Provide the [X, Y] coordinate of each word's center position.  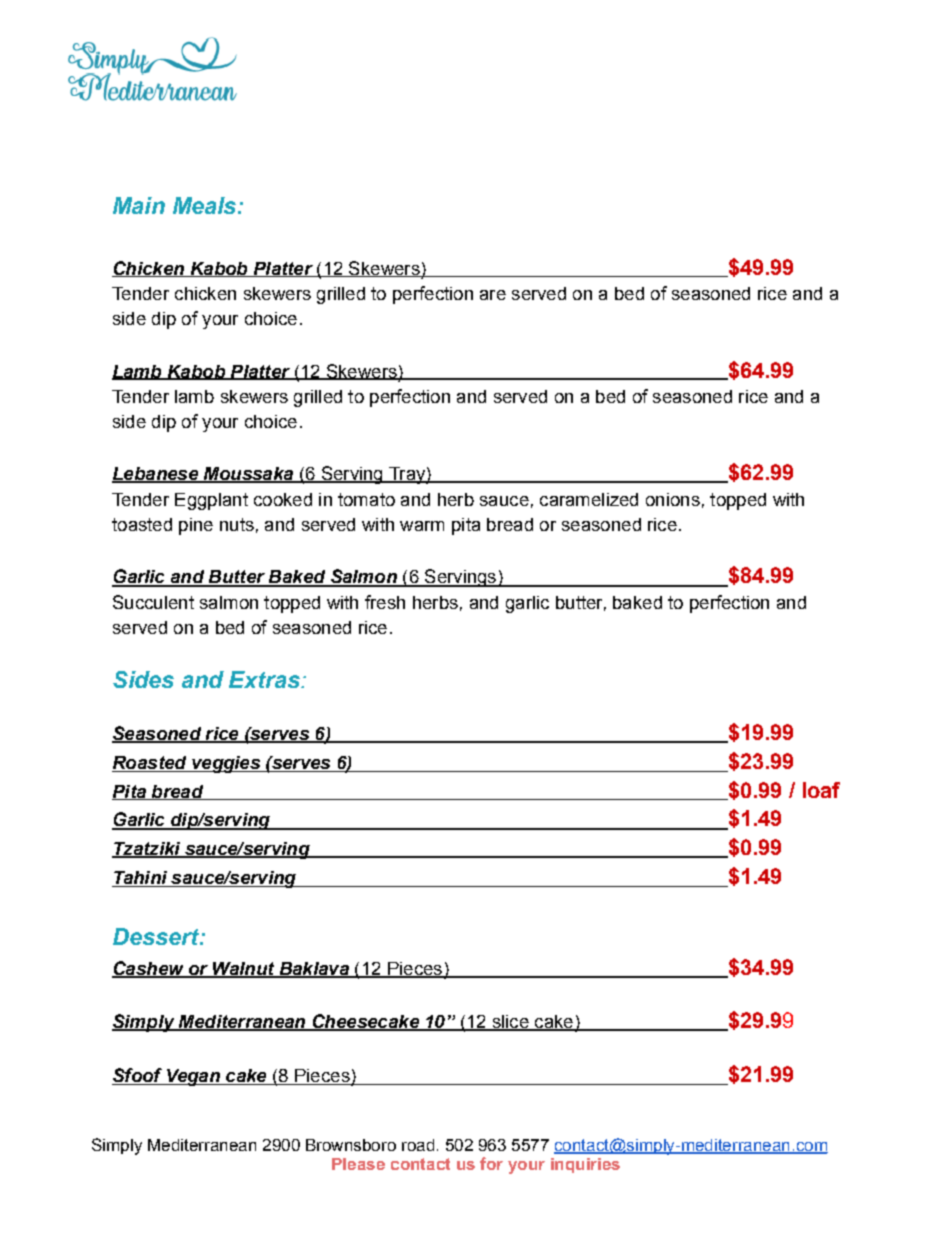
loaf [821, 790]
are [493, 295]
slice [510, 1023]
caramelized [589, 499]
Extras [265, 679]
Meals [206, 205]
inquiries [585, 1165]
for [491, 1163]
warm [422, 526]
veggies [226, 764]
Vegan [193, 1077]
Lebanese [156, 475]
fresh [385, 602]
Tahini [141, 879]
